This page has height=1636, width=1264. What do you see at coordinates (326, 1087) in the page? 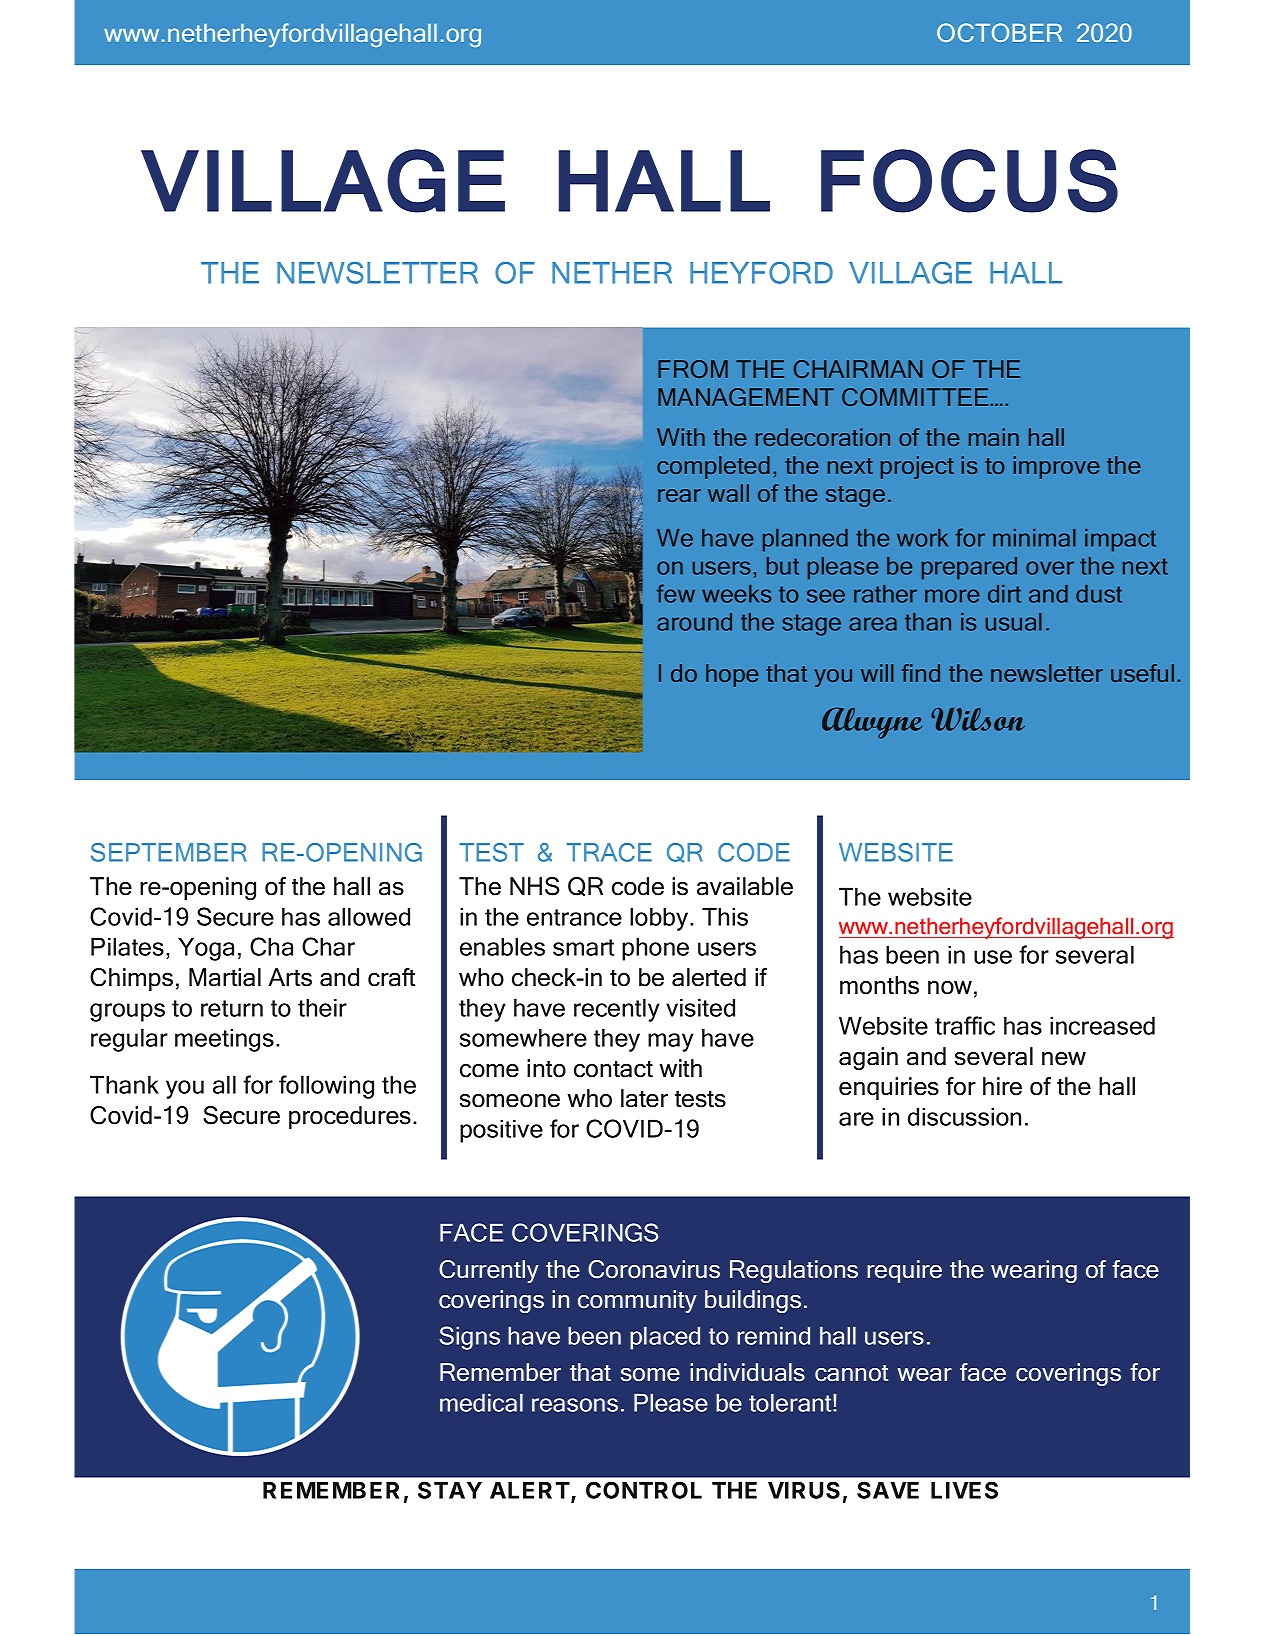
I see `following` at bounding box center [326, 1087].
